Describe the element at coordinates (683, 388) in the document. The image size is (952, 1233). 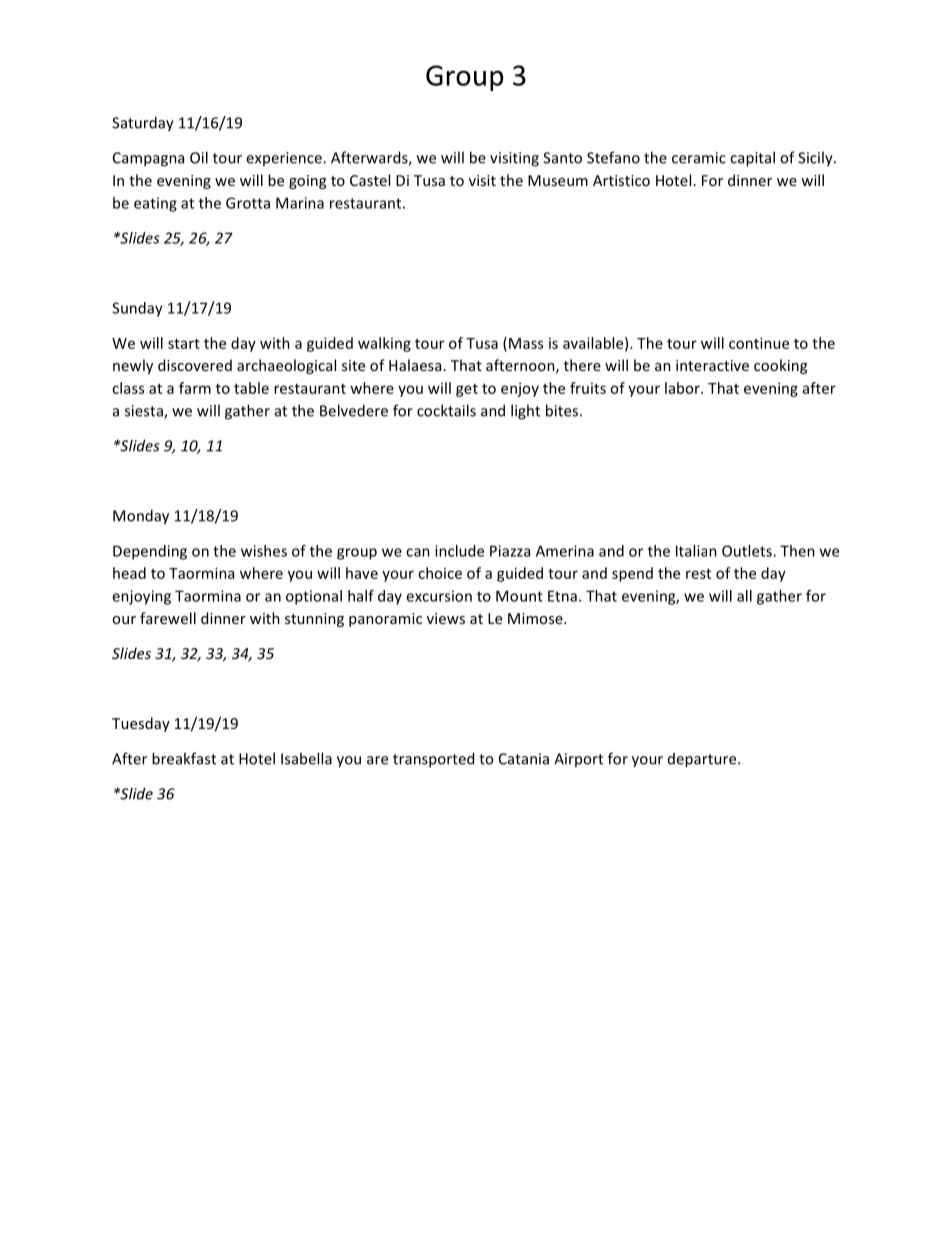
I see `labor` at that location.
